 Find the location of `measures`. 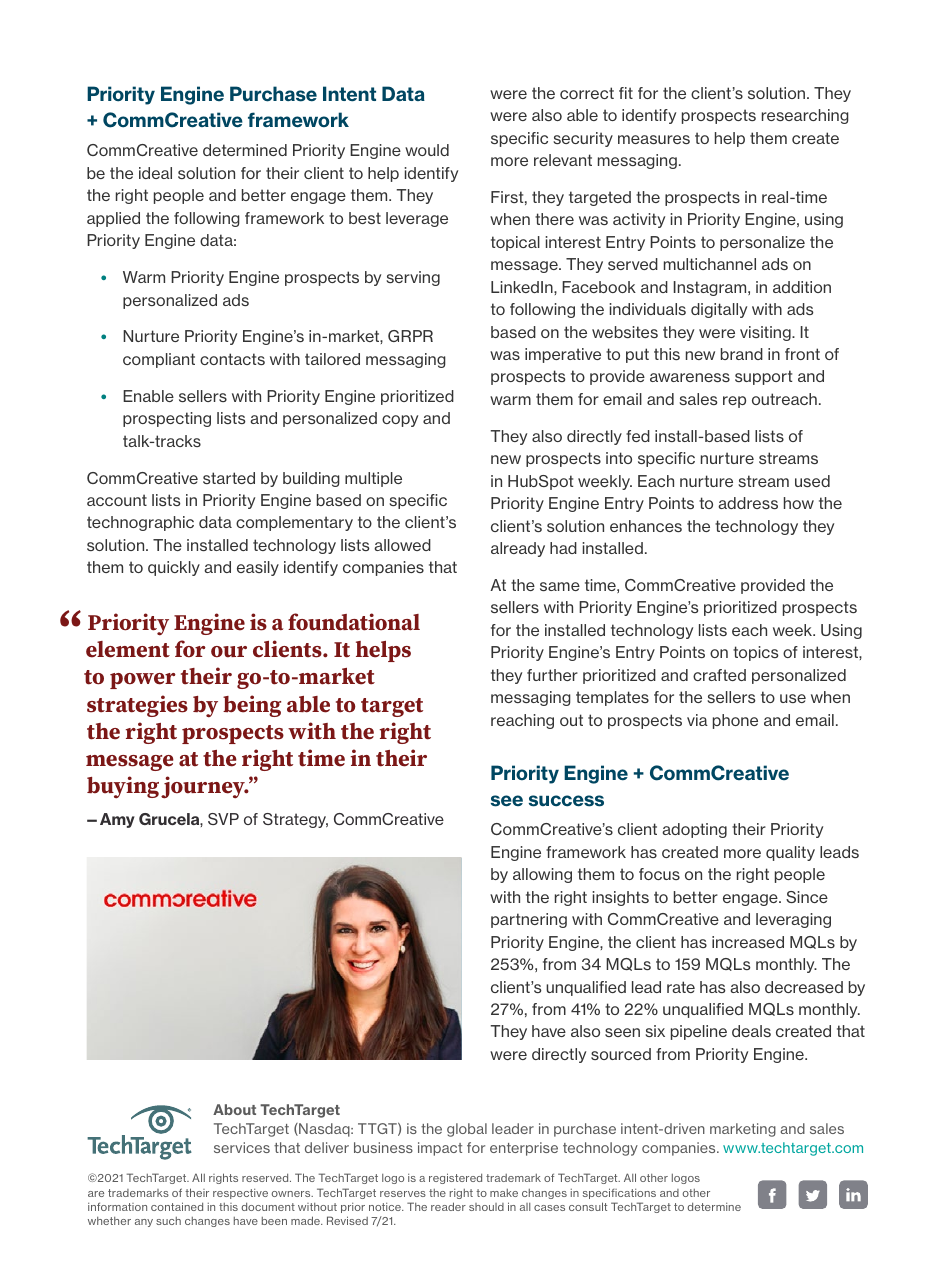

measures is located at coordinates (654, 139).
